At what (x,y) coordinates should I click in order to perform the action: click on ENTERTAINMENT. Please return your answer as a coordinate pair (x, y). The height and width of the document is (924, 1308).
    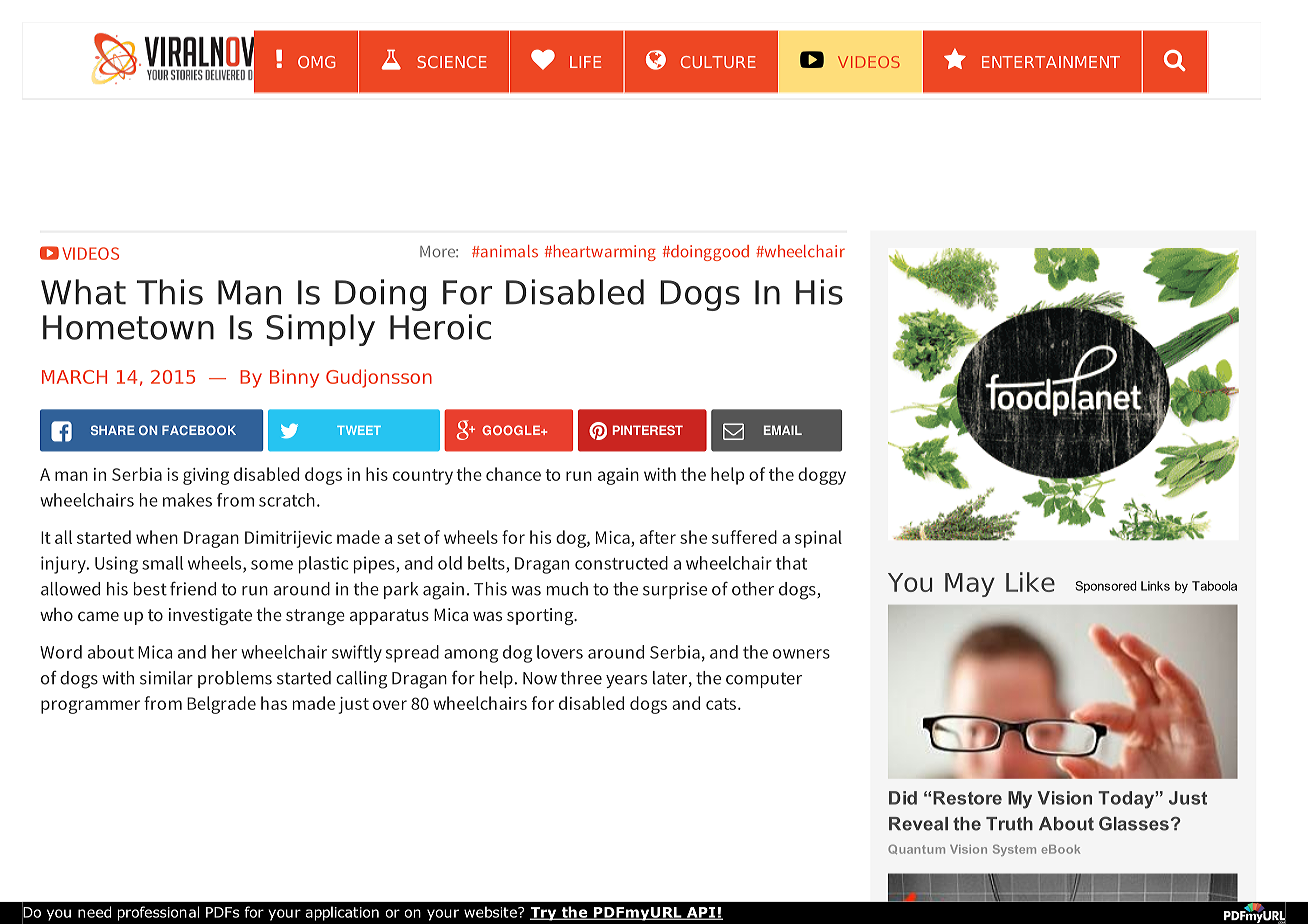
    Looking at the image, I should click on (1051, 62).
